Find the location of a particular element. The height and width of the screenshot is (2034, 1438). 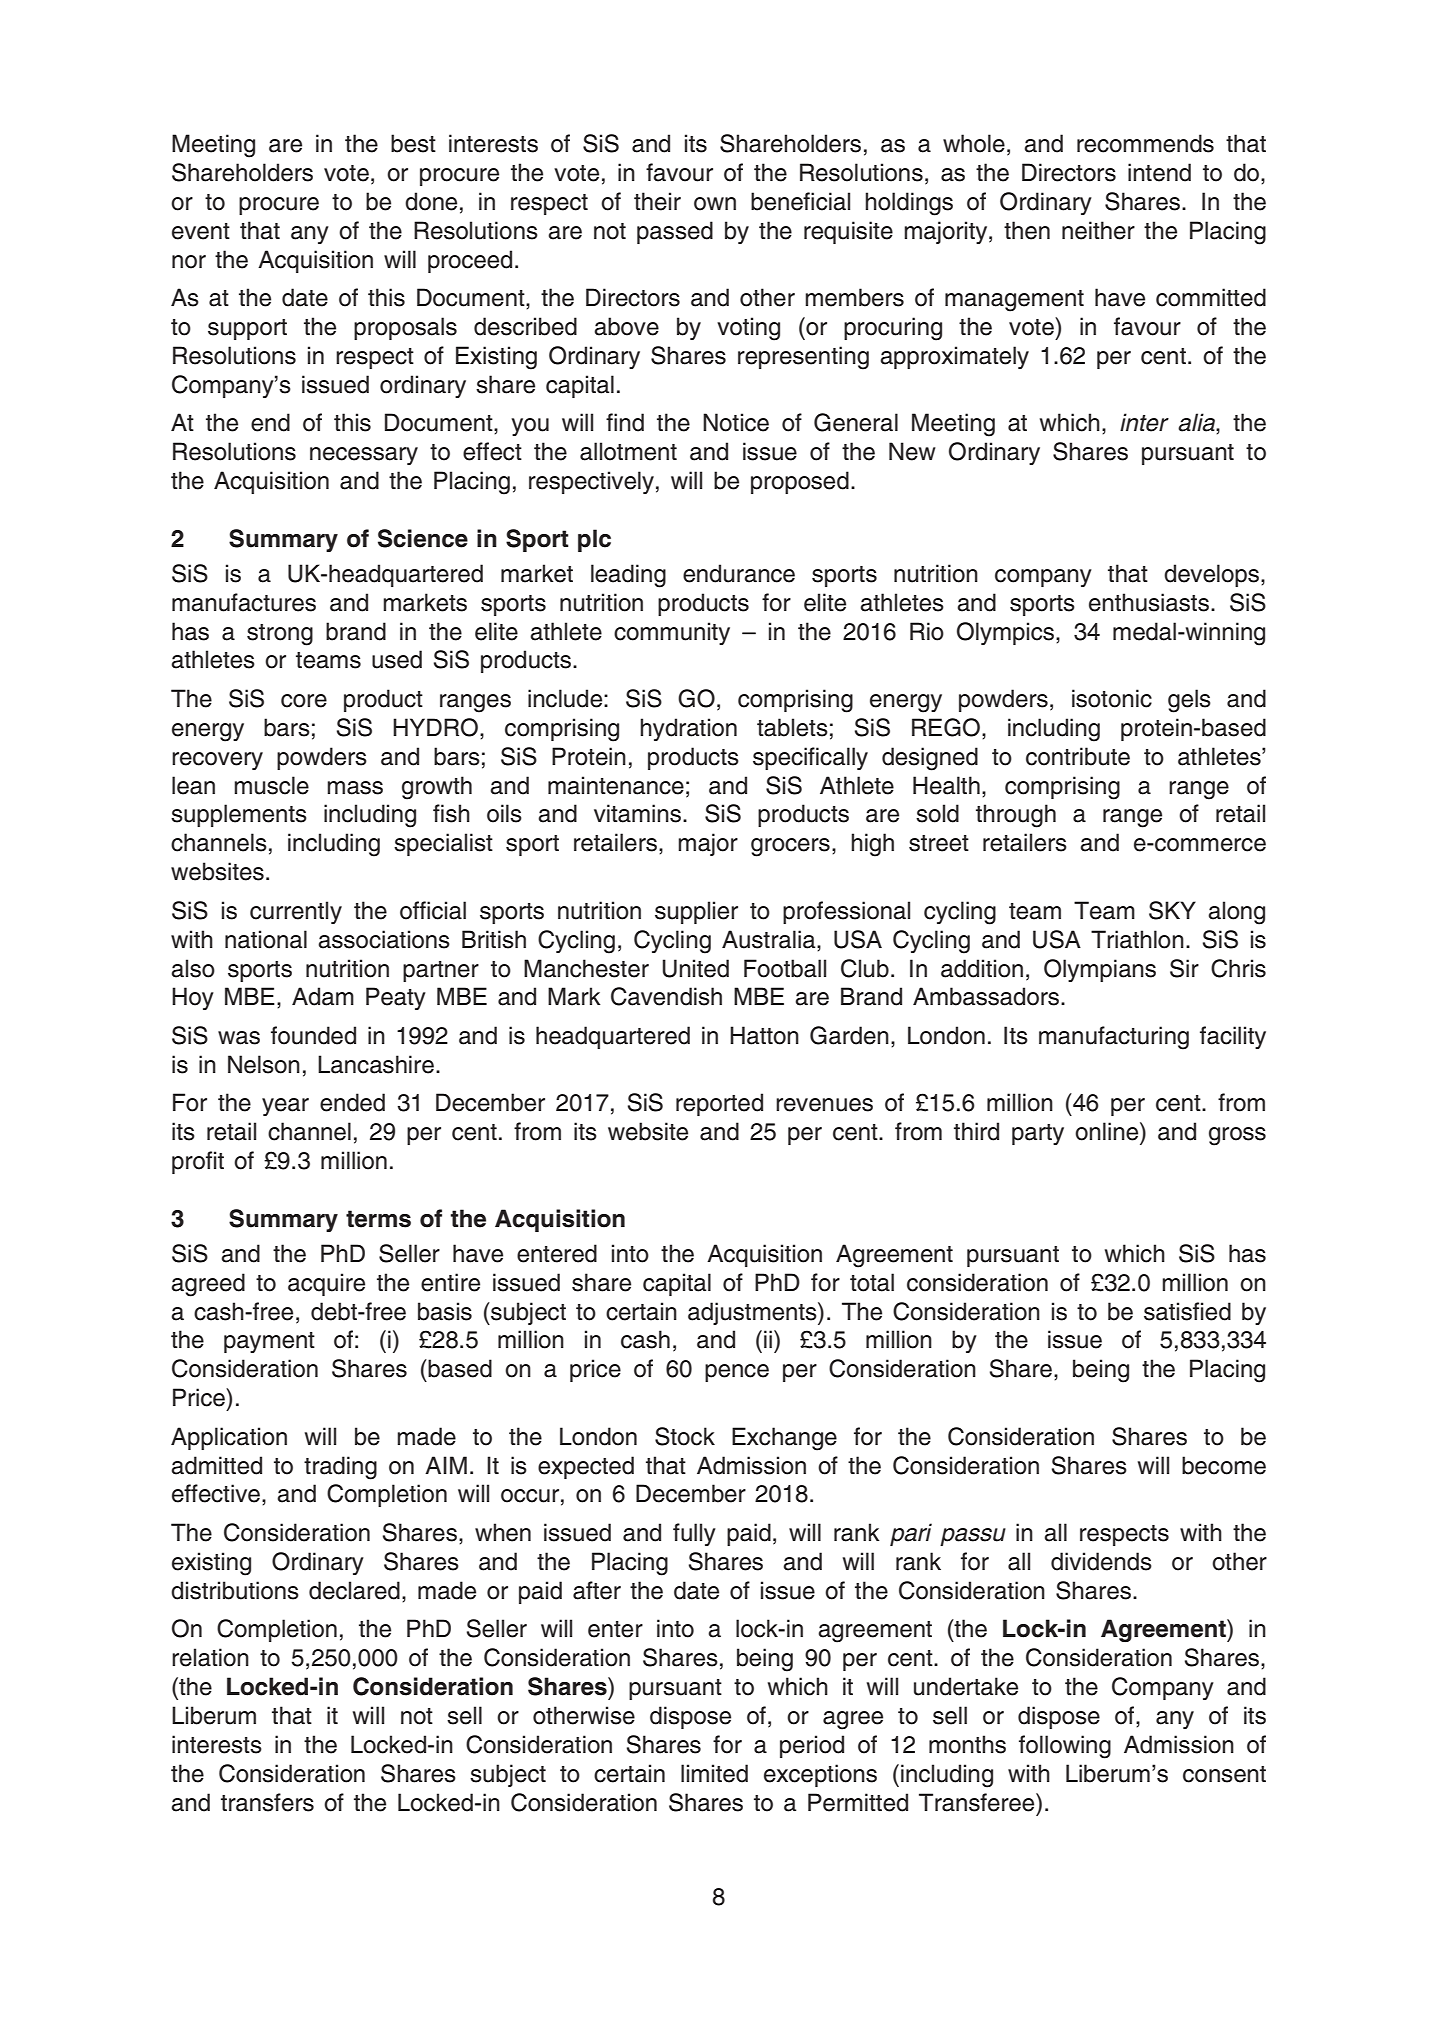

terms is located at coordinates (378, 1219).
